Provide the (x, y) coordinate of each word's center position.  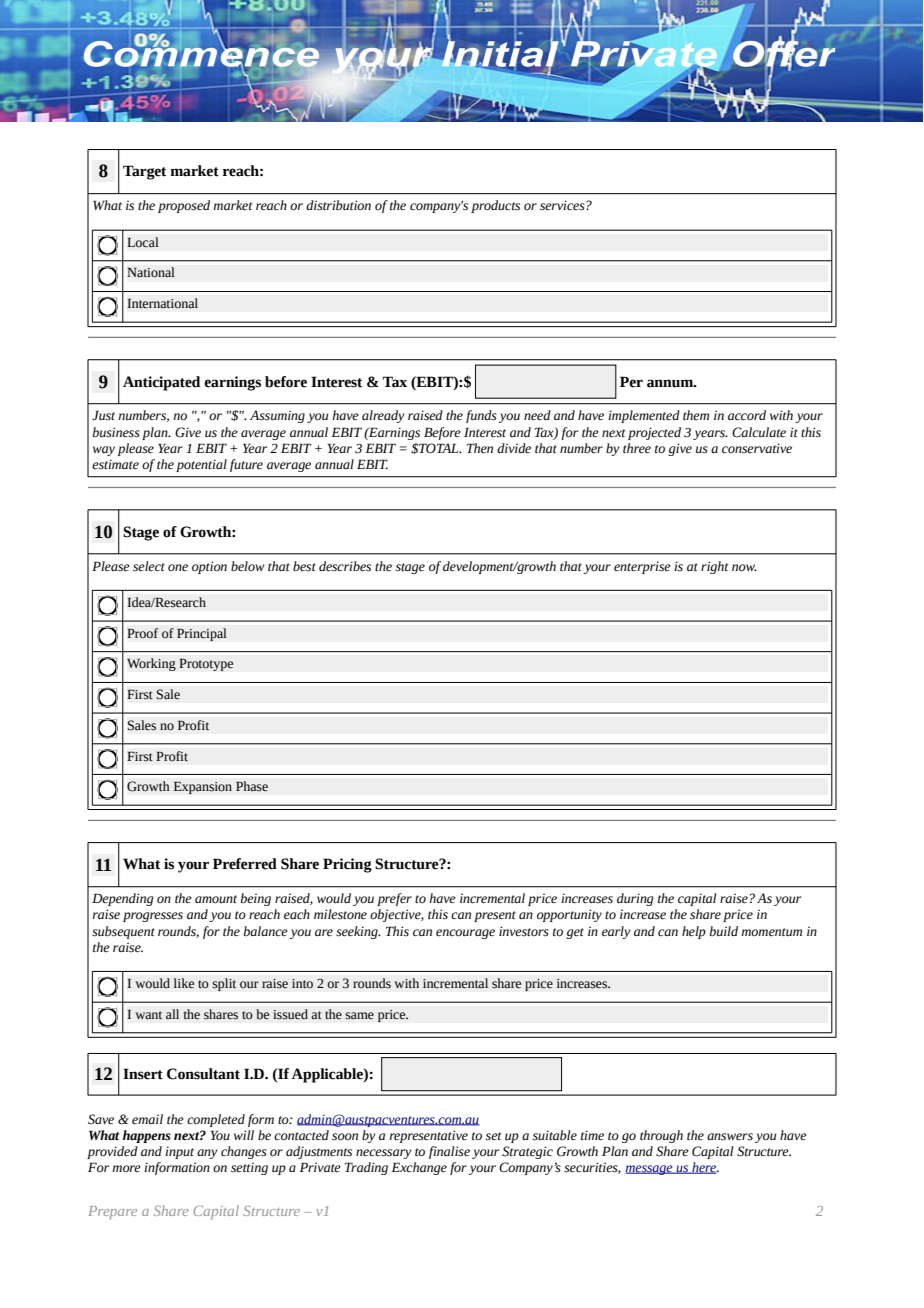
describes (345, 566)
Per (631, 382)
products (495, 206)
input (179, 1152)
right (714, 567)
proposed (184, 206)
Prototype (206, 664)
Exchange (419, 1168)
